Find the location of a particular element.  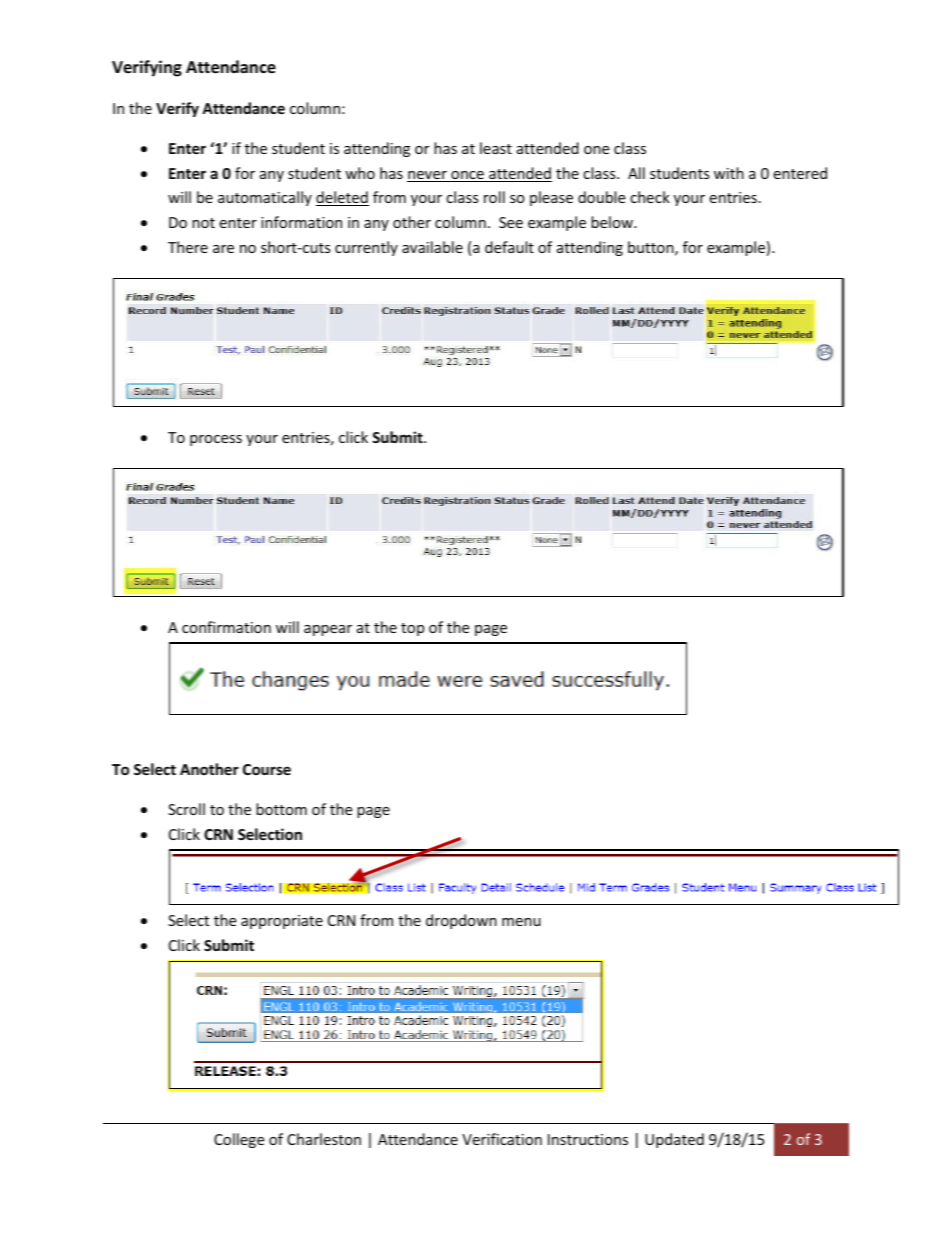

Verification is located at coordinates (502, 1139).
